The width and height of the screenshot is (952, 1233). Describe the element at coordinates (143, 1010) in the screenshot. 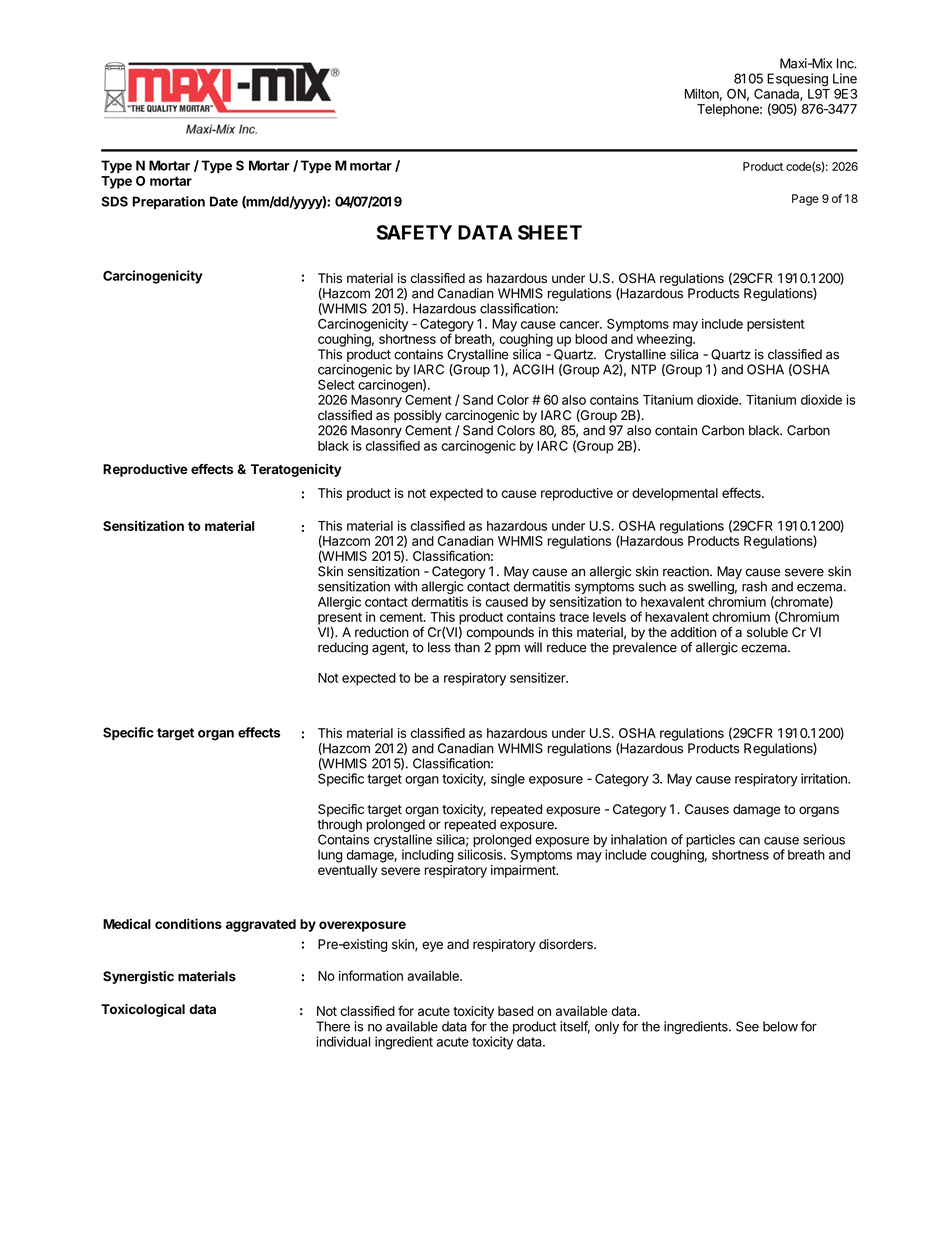

I see `Toxicological` at that location.
